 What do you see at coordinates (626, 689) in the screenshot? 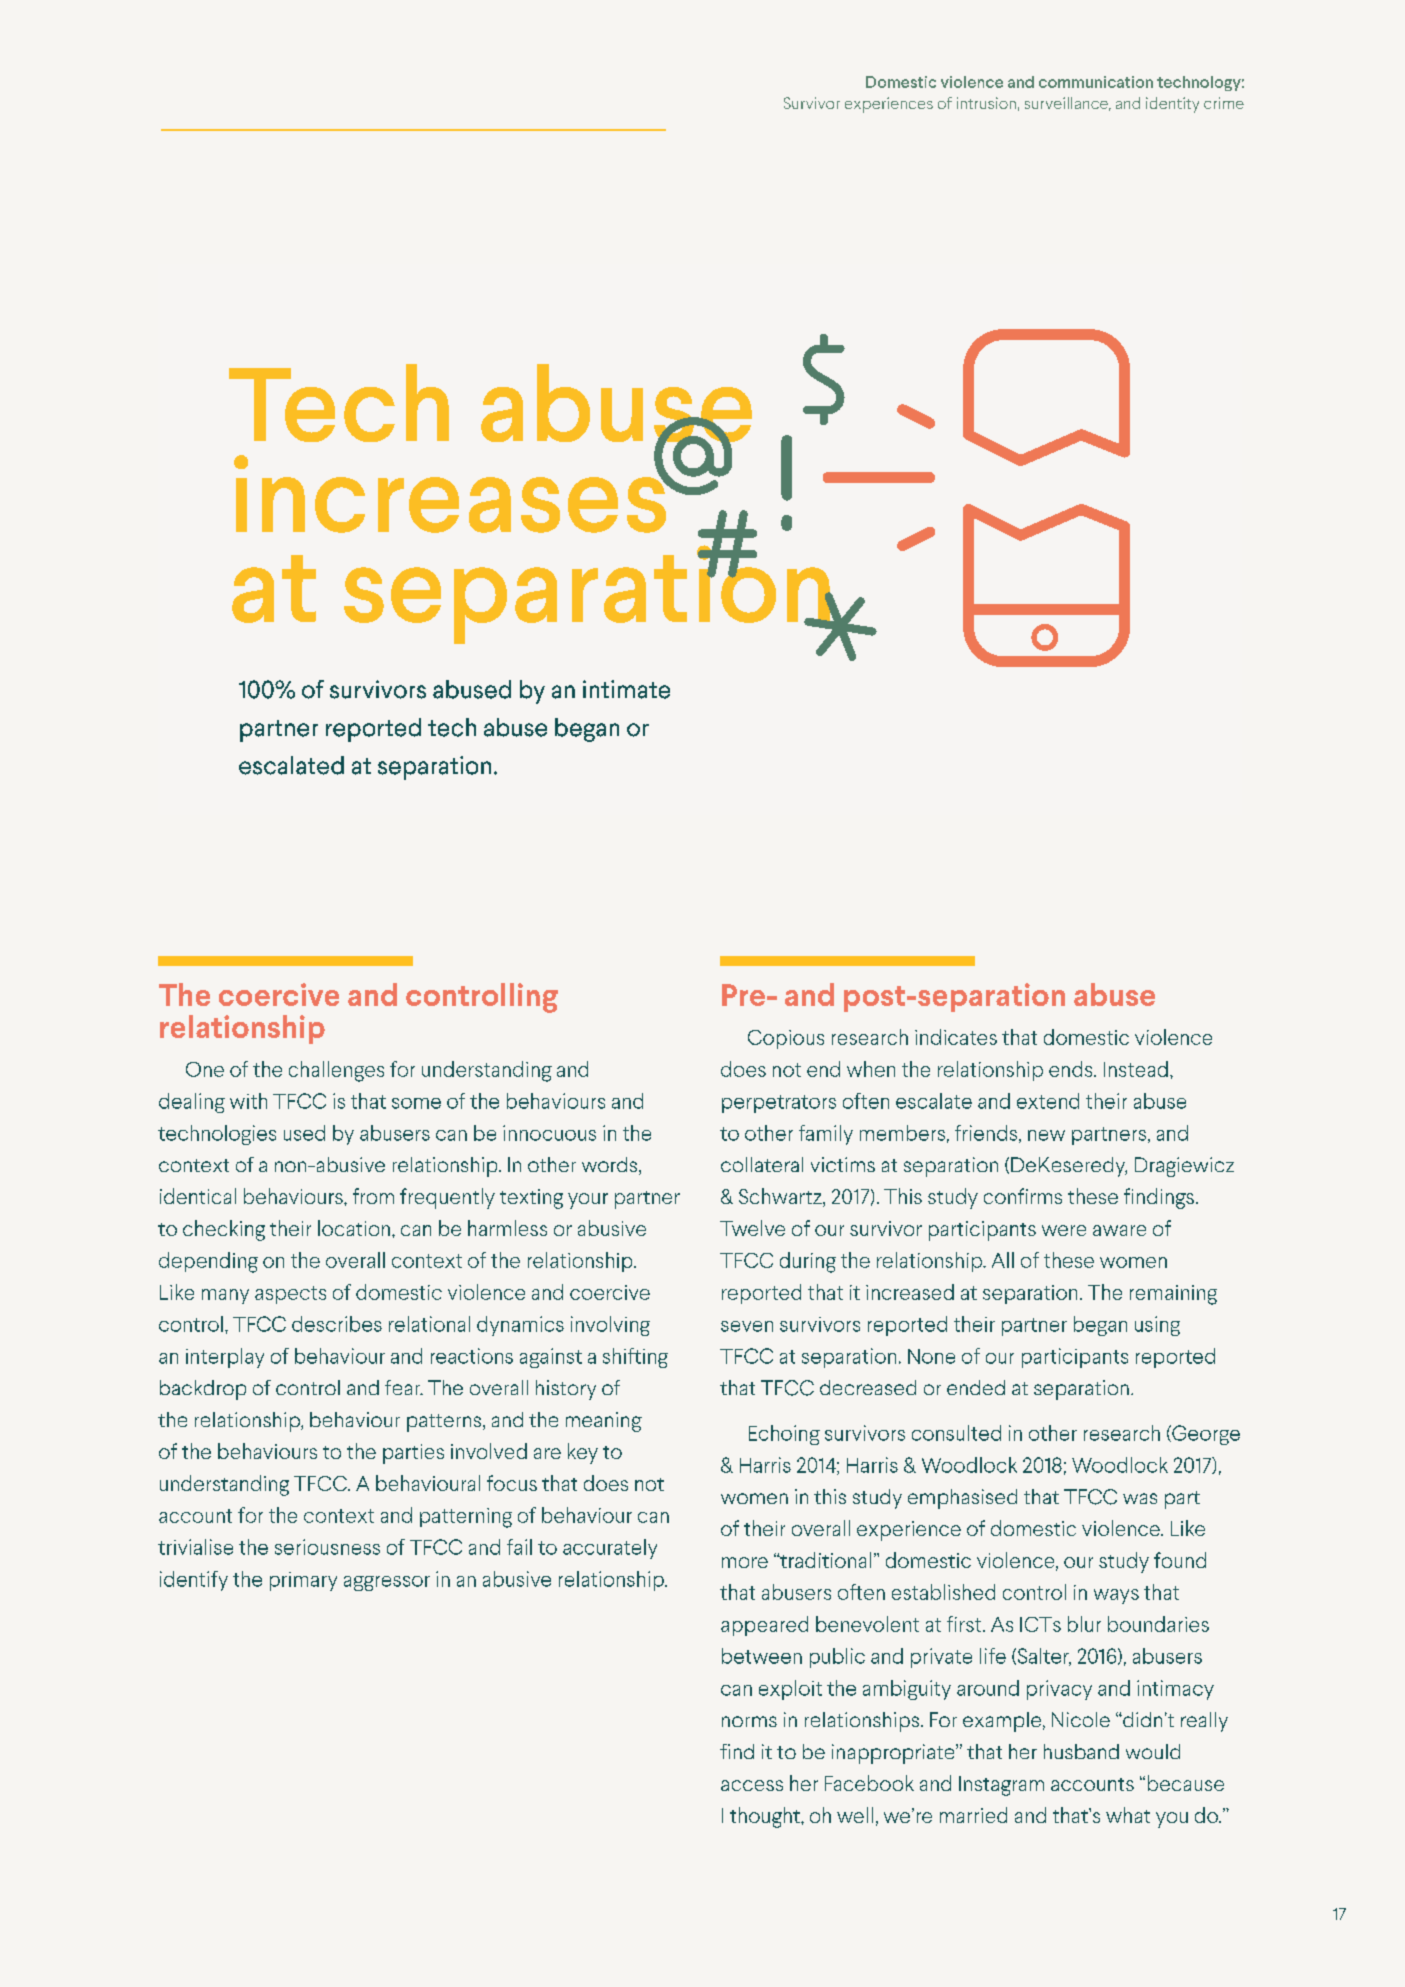
I see `intimate` at bounding box center [626, 689].
